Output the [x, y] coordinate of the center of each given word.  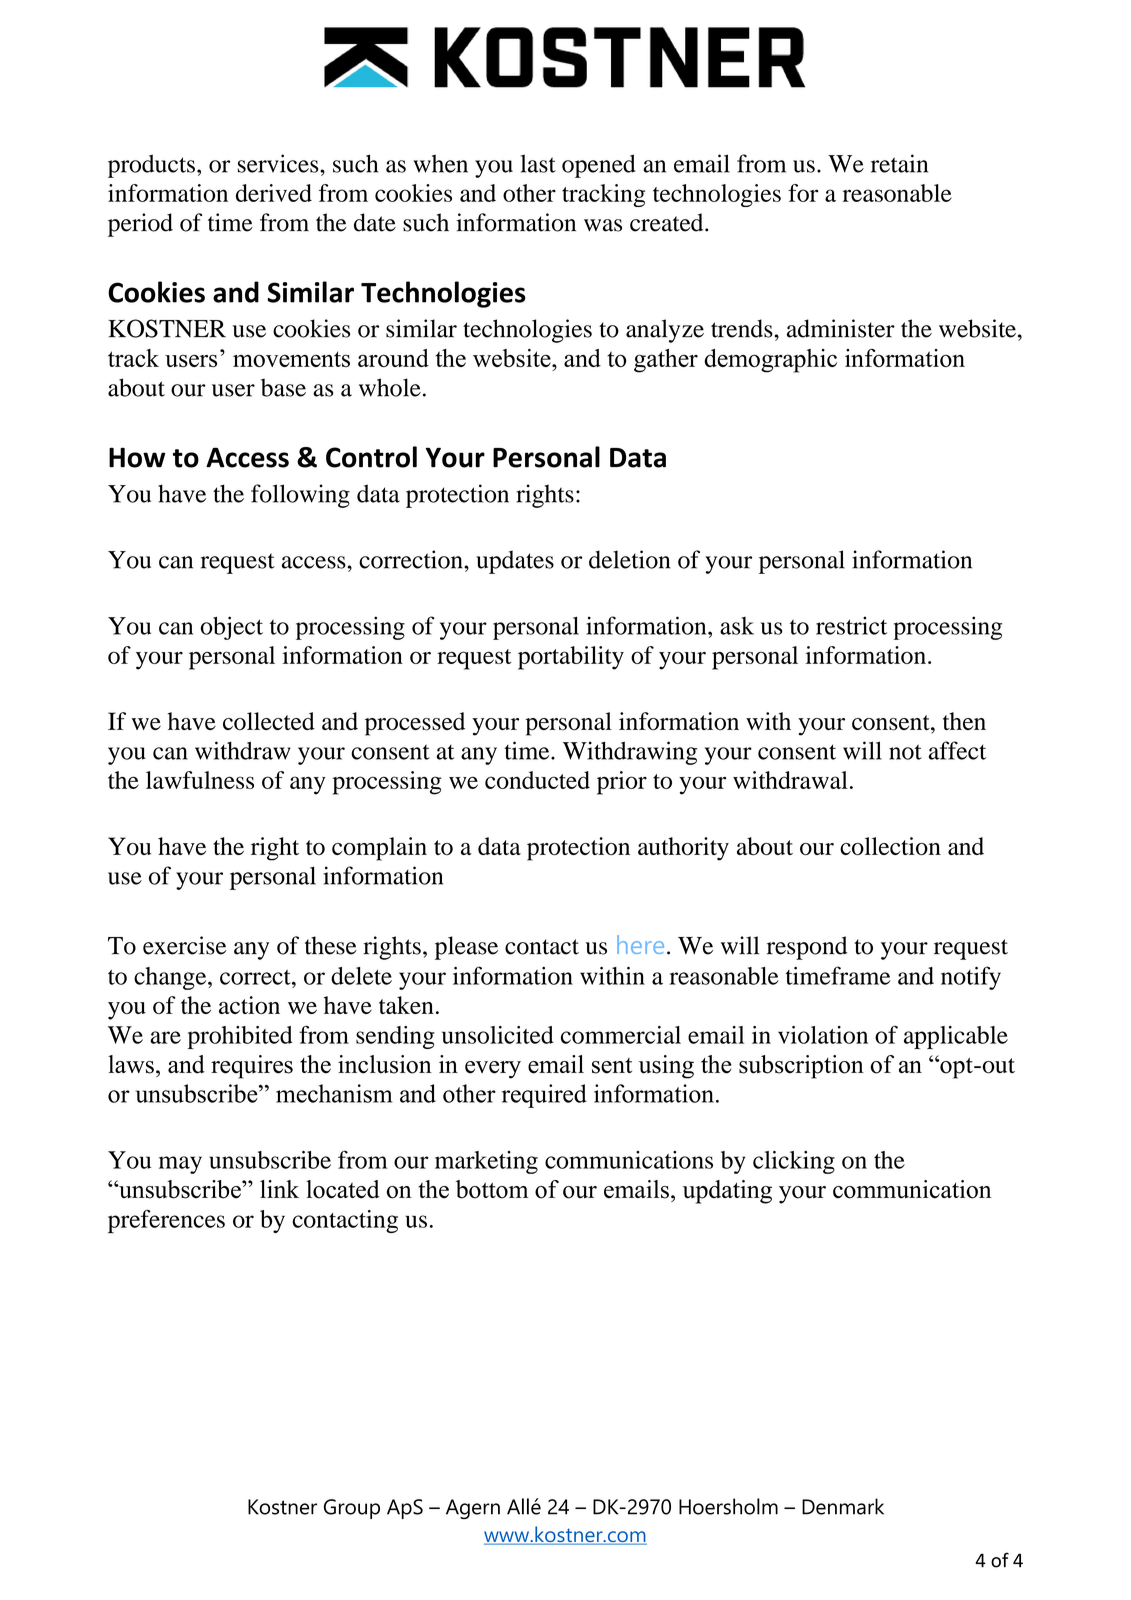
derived [274, 193]
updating [727, 1192]
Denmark [843, 1506]
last [538, 163]
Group [352, 1509]
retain [899, 163]
